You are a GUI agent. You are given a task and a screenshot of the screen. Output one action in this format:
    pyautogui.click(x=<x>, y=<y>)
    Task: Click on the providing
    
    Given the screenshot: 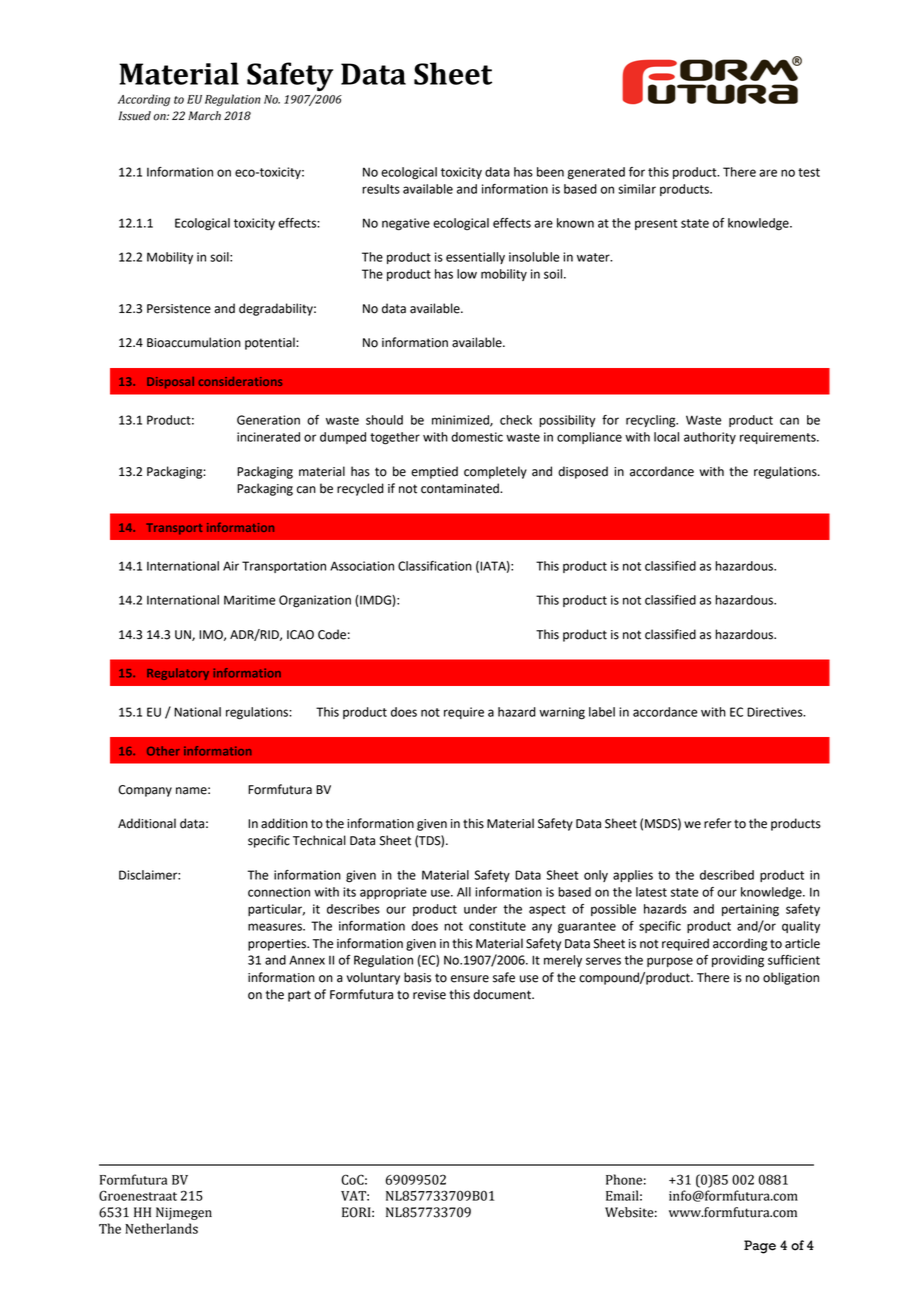 What is the action you would take?
    pyautogui.click(x=738, y=961)
